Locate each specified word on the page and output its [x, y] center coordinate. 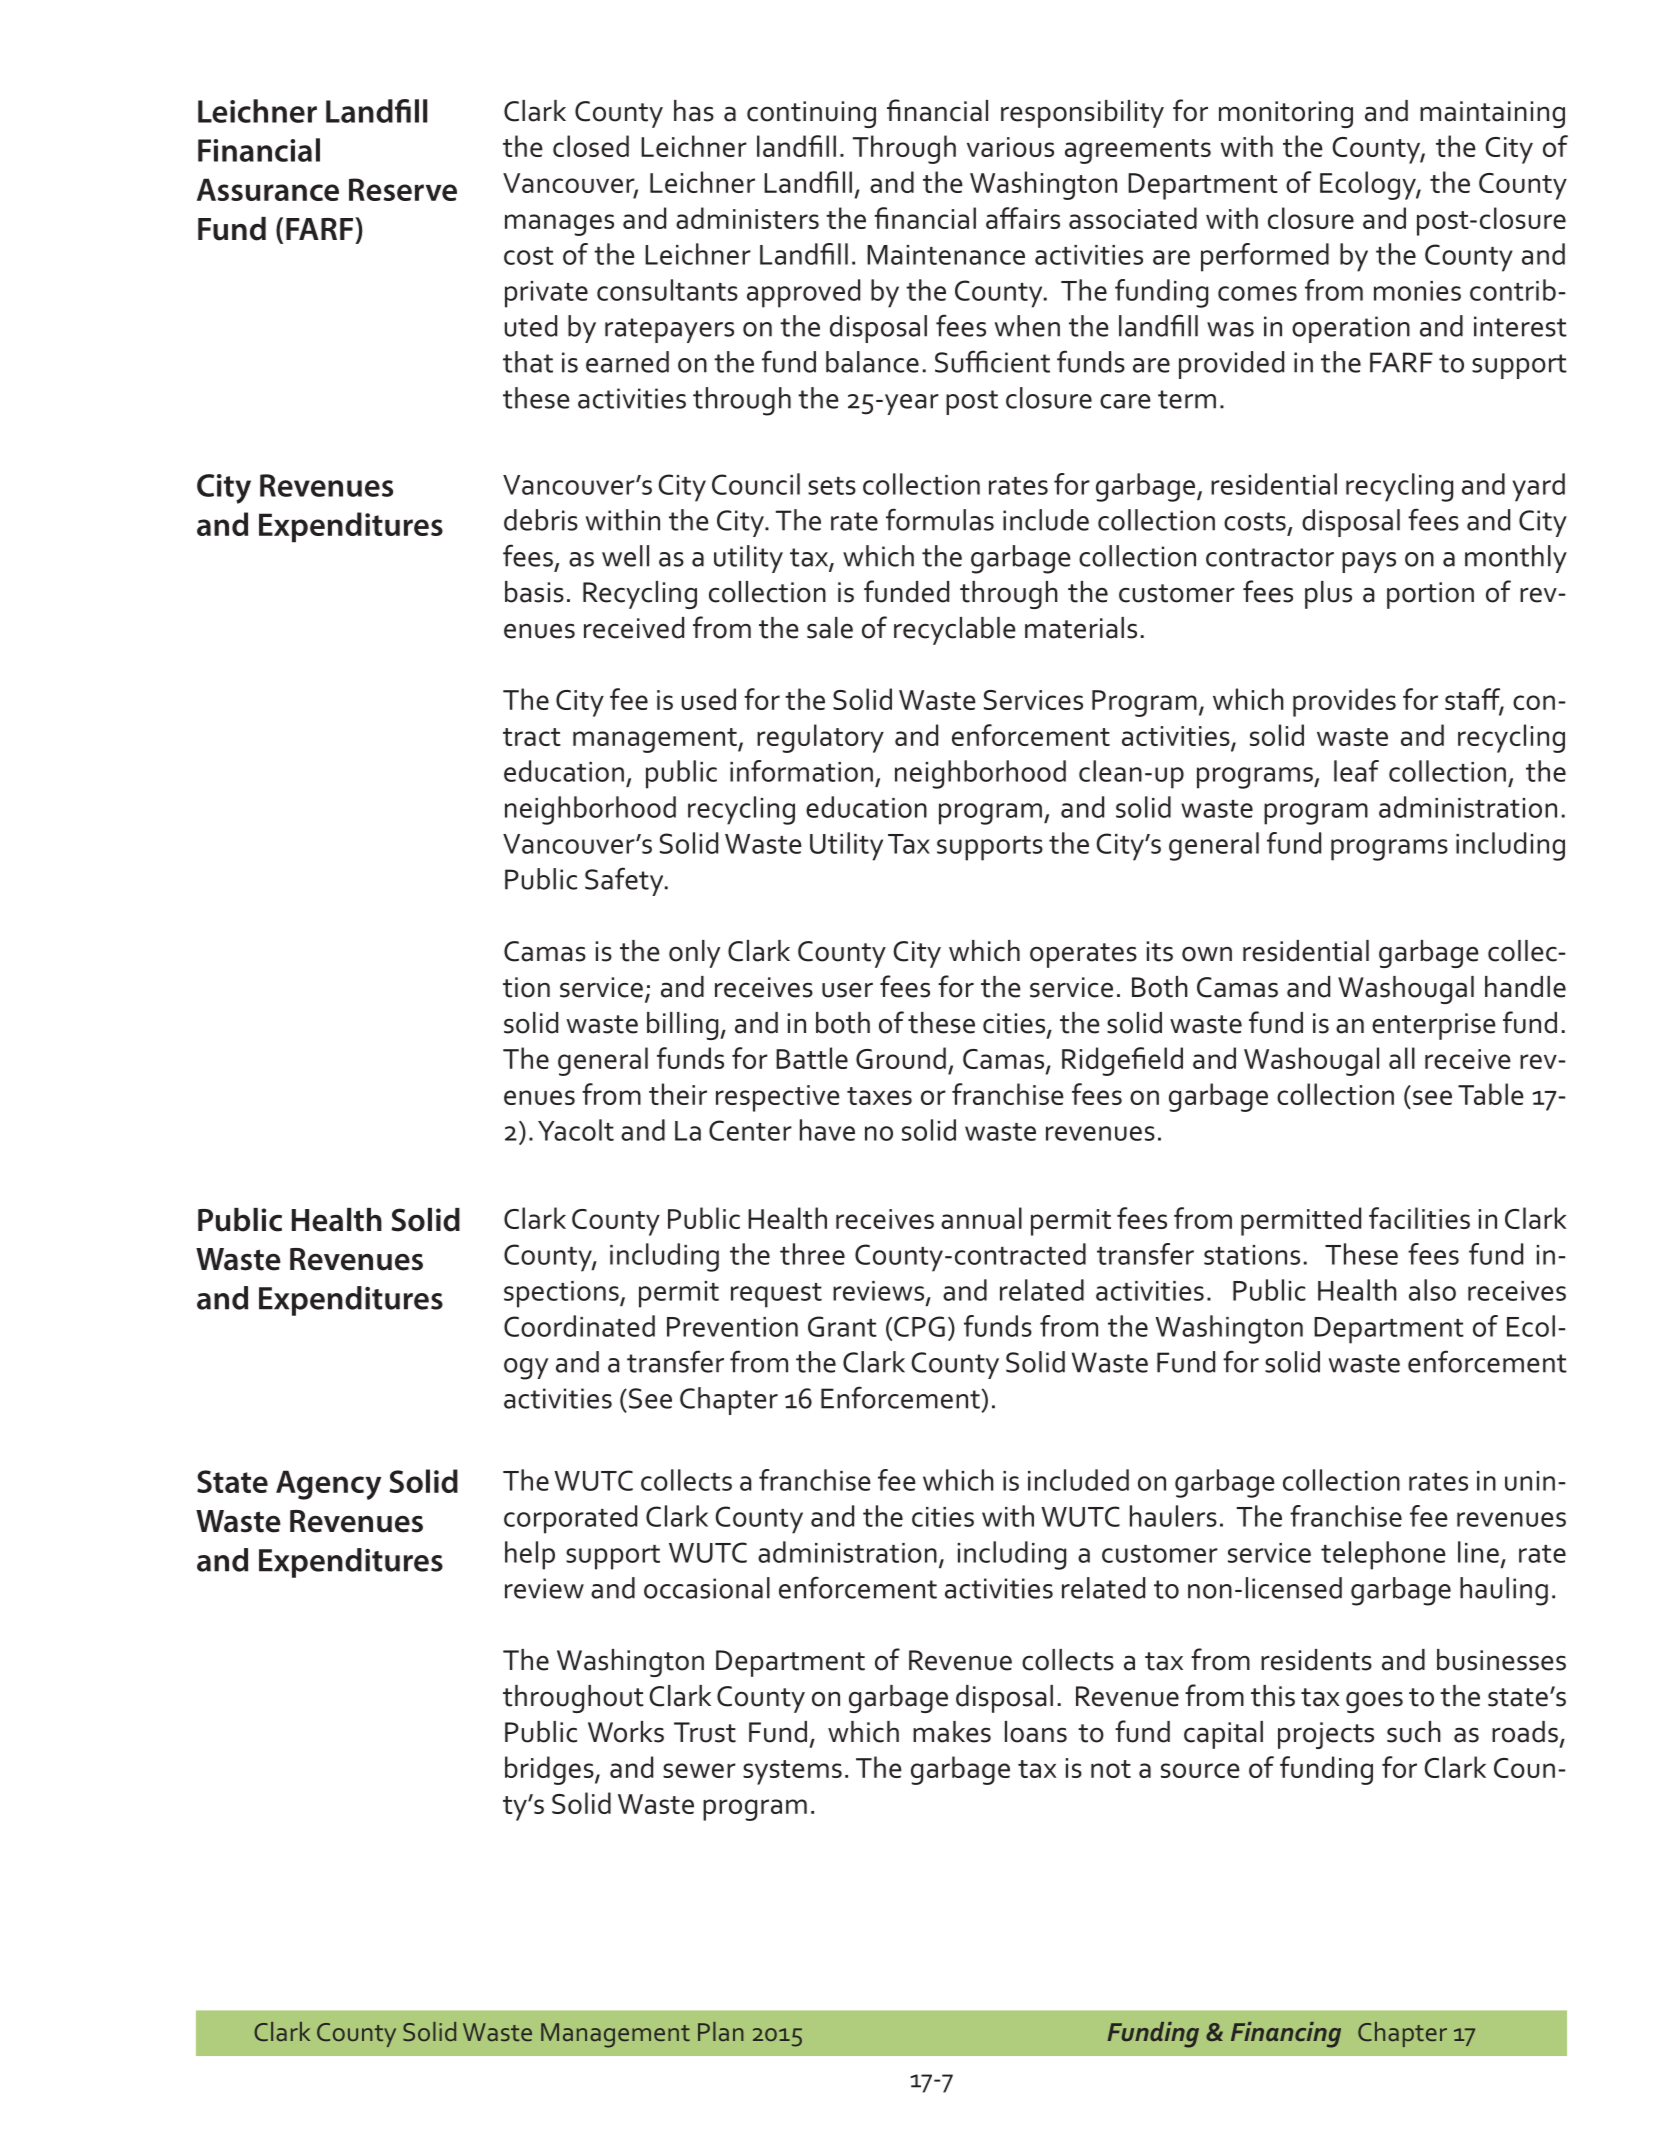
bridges [550, 1770]
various [1010, 147]
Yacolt [576, 1130]
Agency [328, 1485]
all [1402, 1058]
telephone [1383, 1555]
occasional [707, 1588]
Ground [901, 1058]
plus [1328, 595]
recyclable [955, 631]
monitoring [1286, 114]
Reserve [403, 189]
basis [534, 592]
